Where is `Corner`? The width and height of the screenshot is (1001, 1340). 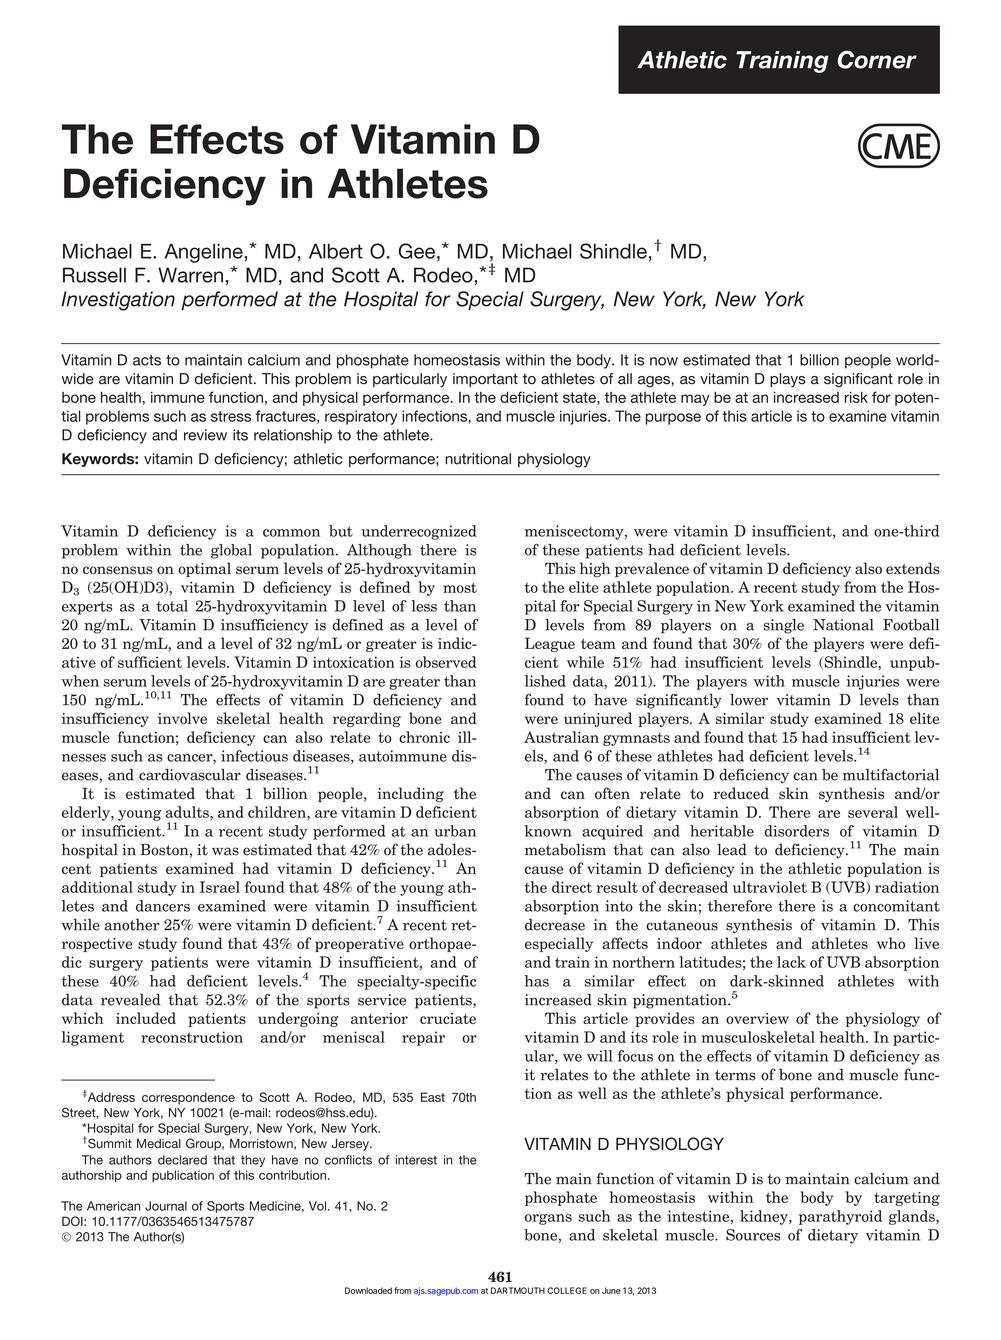
Corner is located at coordinates (877, 59).
